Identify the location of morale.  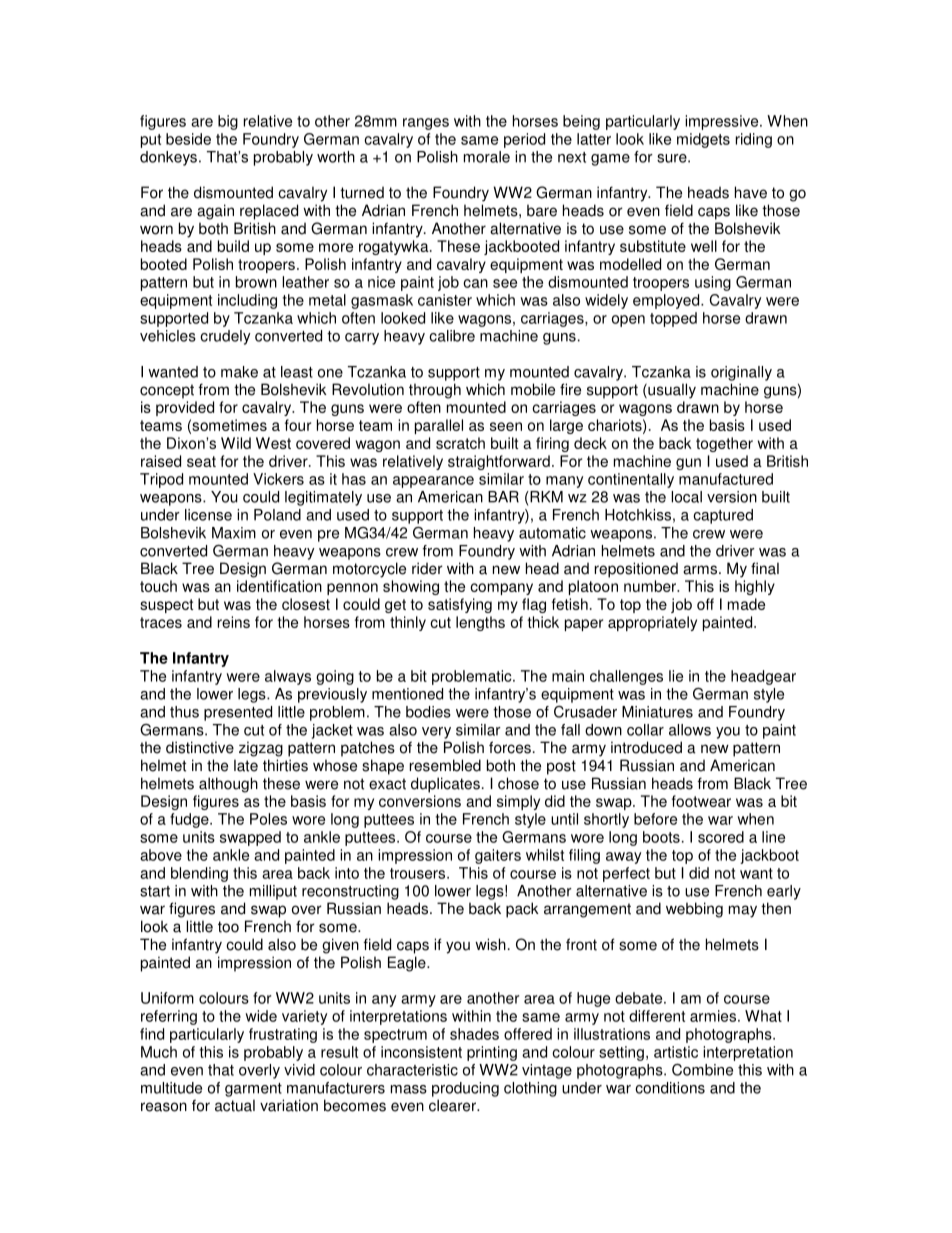
(487, 157).
